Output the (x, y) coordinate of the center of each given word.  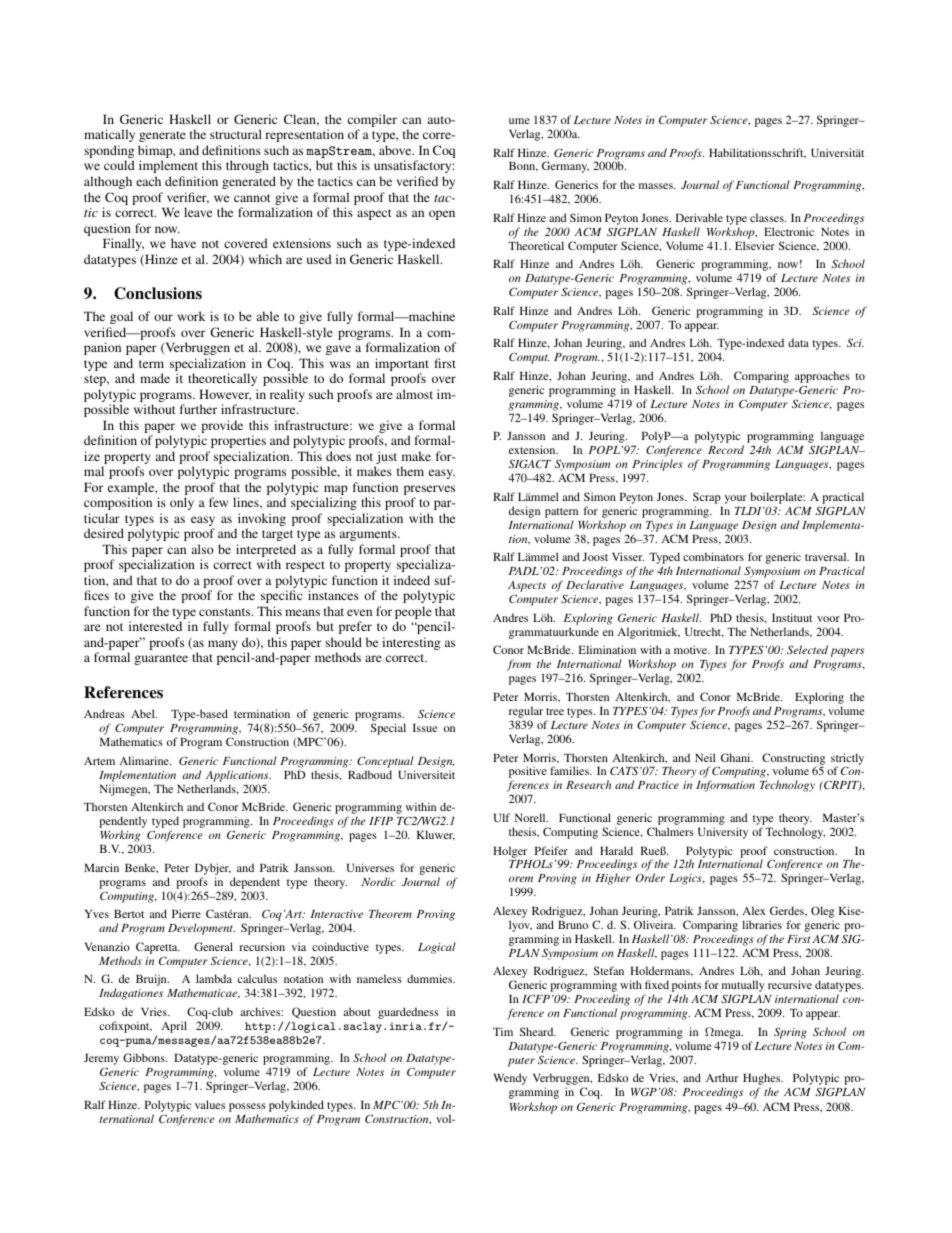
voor (828, 619)
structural (236, 134)
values (210, 1104)
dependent (255, 883)
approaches (822, 377)
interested (155, 626)
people (413, 614)
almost (414, 394)
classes (768, 217)
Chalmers (670, 831)
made (155, 378)
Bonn (523, 166)
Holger (510, 852)
